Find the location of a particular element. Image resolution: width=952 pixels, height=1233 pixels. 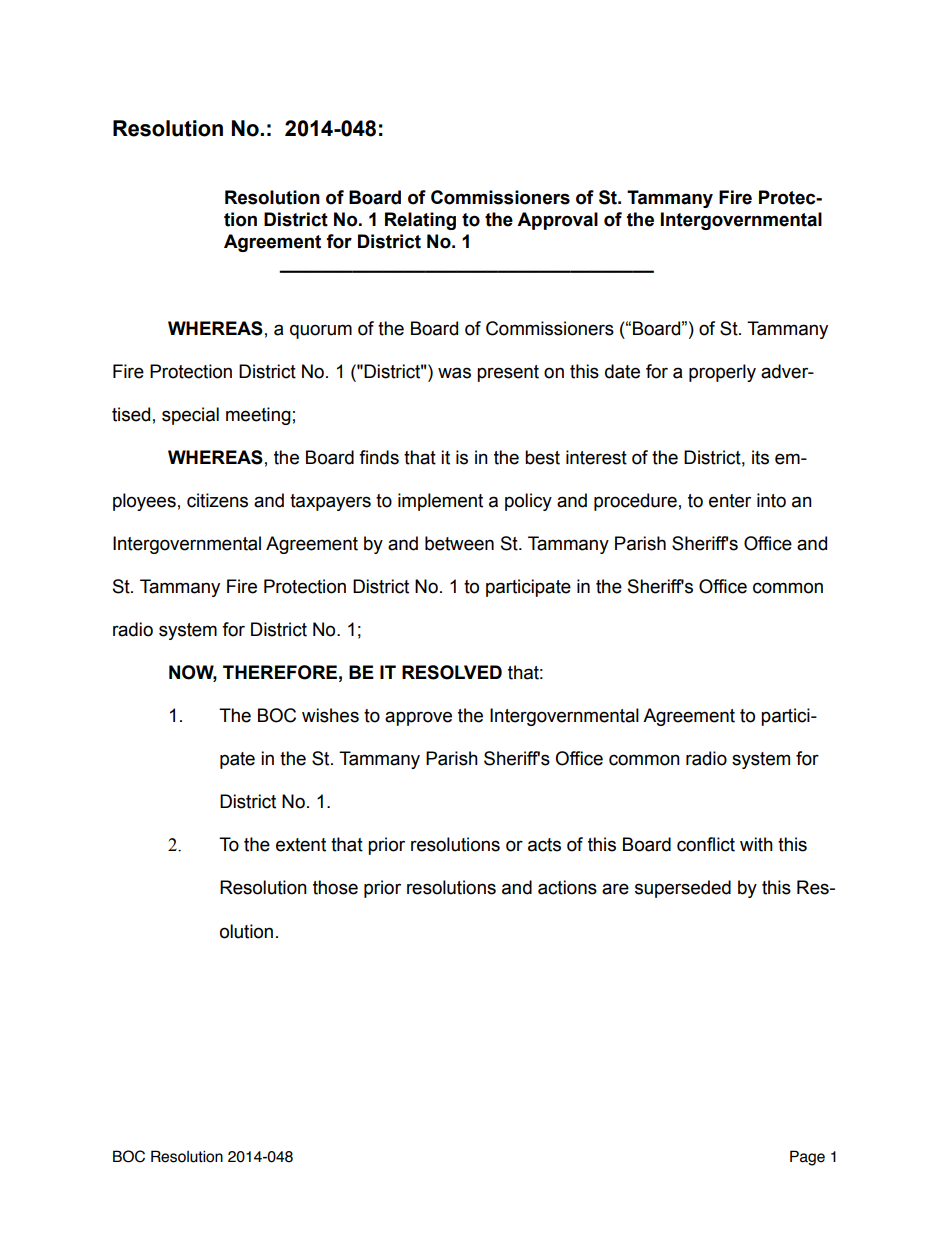

quorum is located at coordinates (321, 331).
